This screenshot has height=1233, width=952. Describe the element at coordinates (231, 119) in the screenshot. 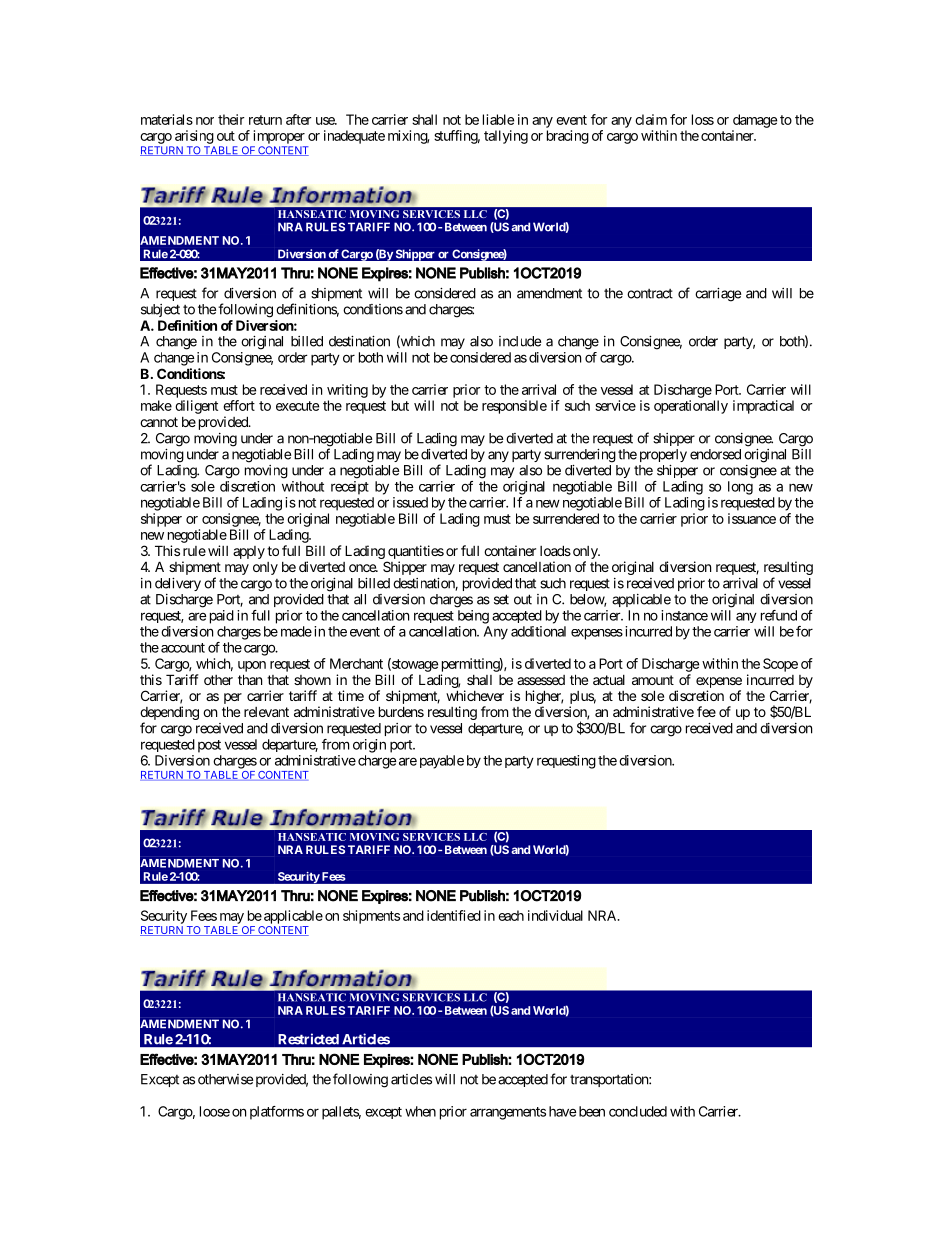

I see `their` at that location.
